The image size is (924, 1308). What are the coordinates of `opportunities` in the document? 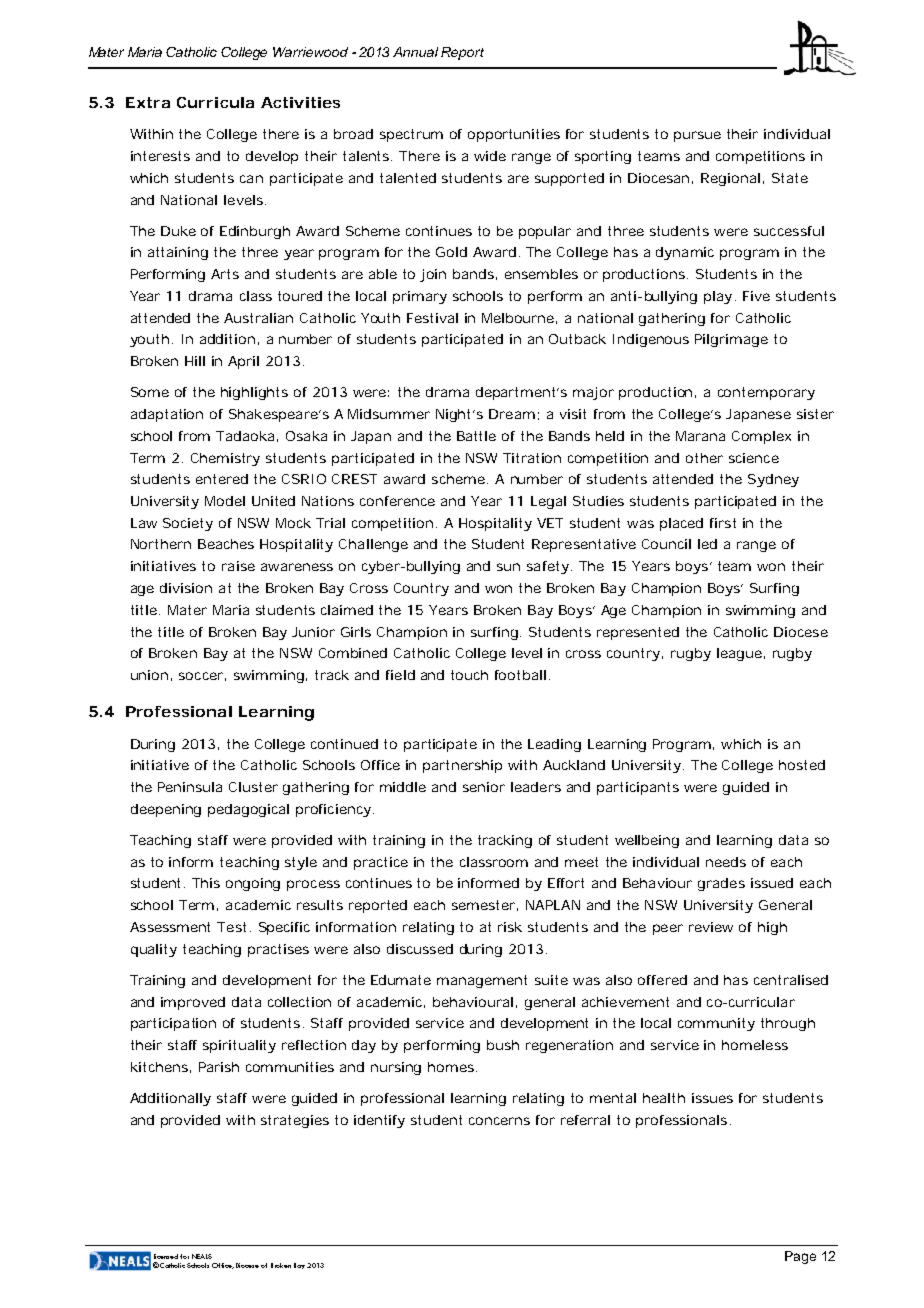 It's located at (514, 135).
